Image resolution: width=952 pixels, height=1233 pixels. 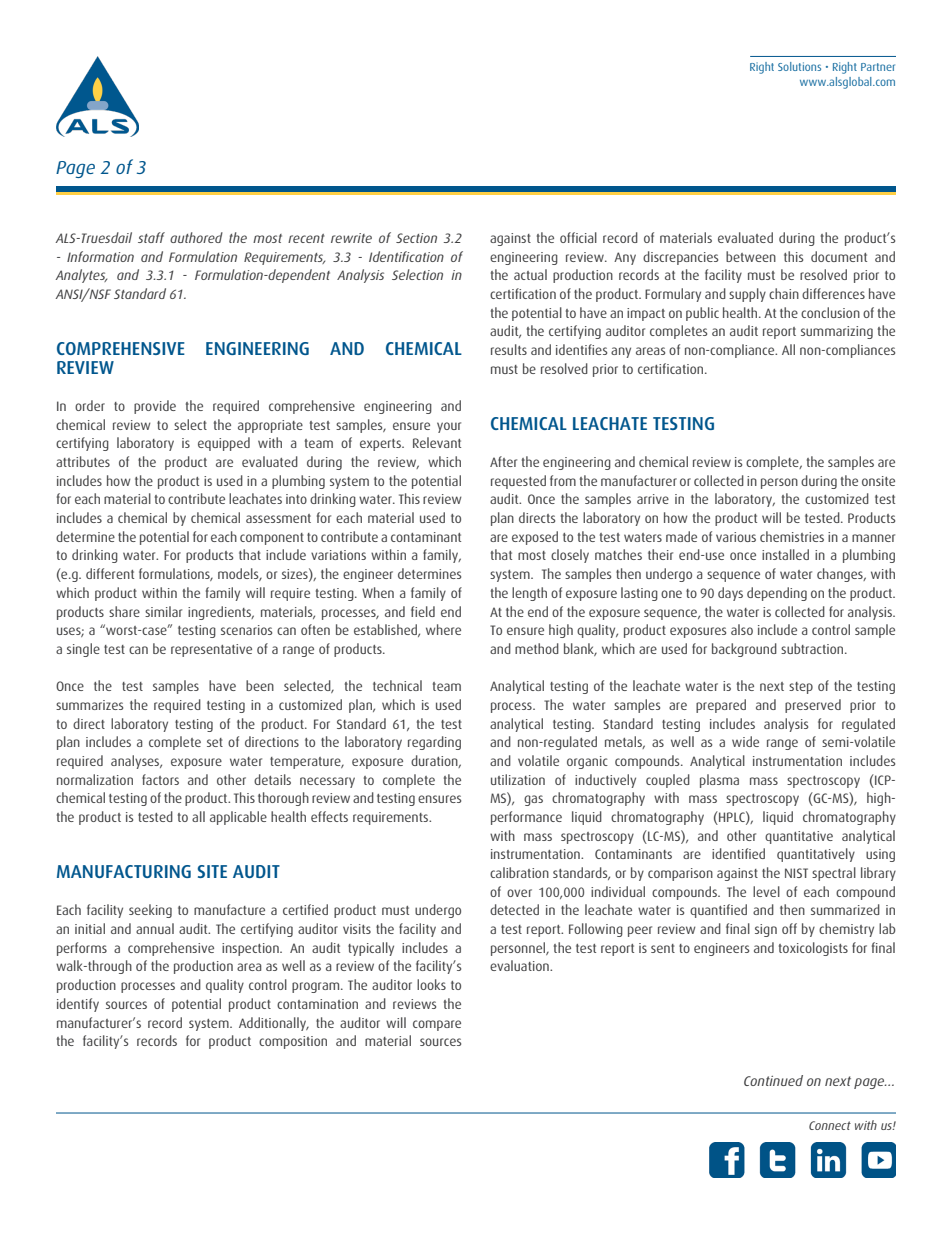 I want to click on composition, so click(x=293, y=1042).
